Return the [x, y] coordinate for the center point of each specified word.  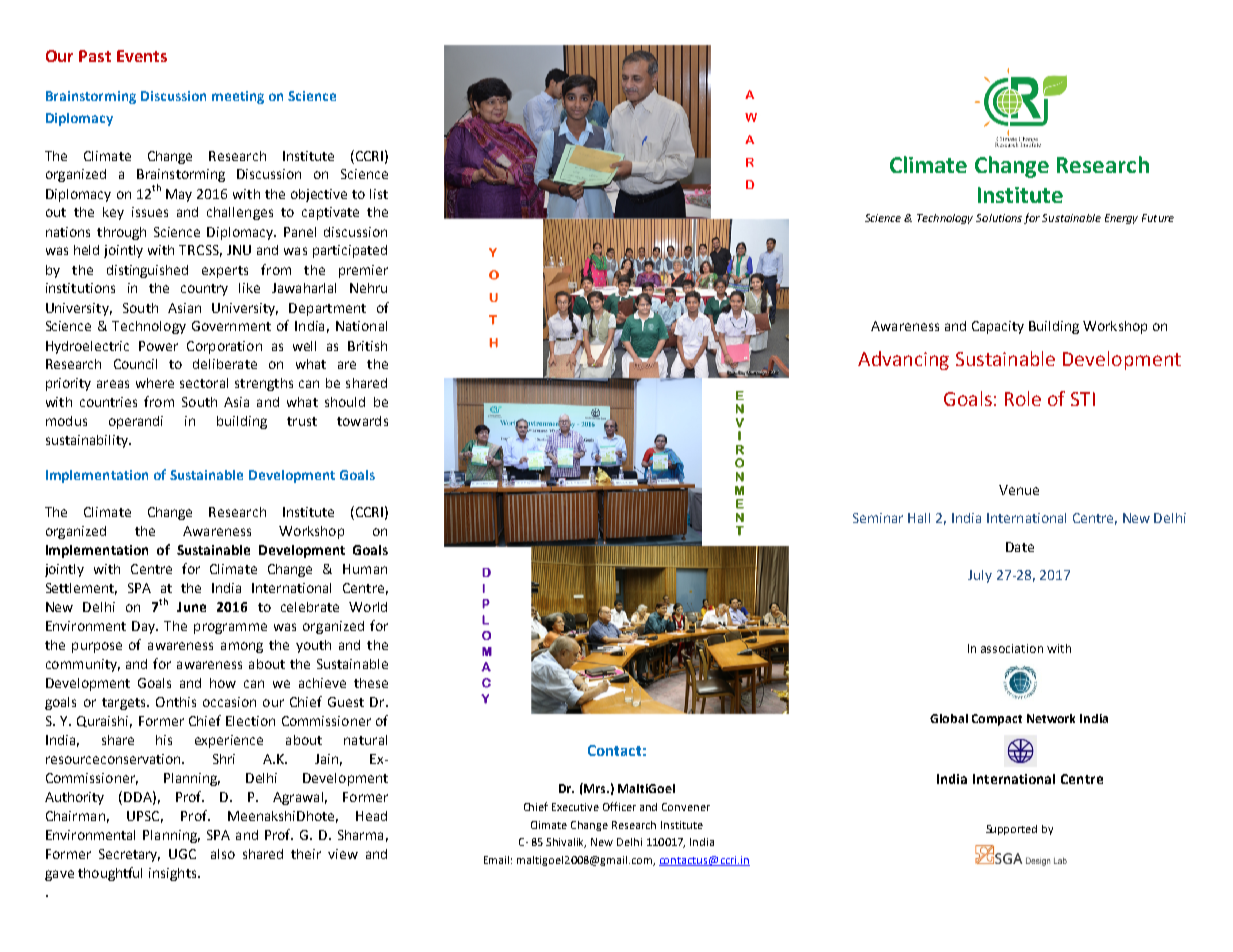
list [379, 194]
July [980, 576]
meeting [238, 97]
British [367, 346]
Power [158, 346]
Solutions [999, 218]
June [191, 607]
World [368, 607]
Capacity [998, 327]
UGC [182, 854]
